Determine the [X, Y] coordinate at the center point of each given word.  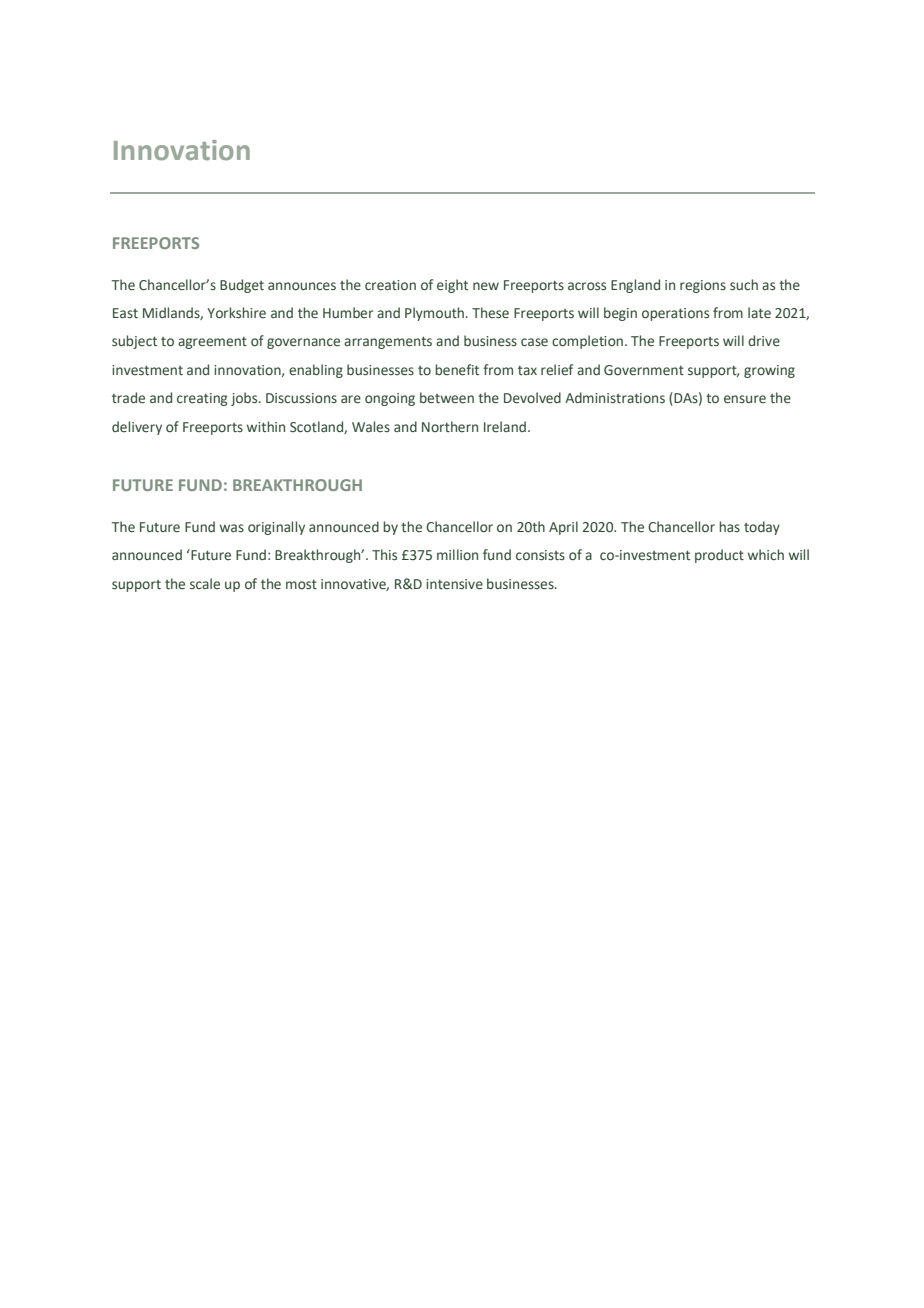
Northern [450, 426]
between [447, 398]
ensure [745, 399]
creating [202, 399]
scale [205, 584]
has [729, 526]
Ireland [505, 426]
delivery [137, 428]
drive [764, 341]
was [232, 528]
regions [703, 286]
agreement [212, 343]
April [563, 528]
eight [452, 286]
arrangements [388, 342]
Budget [242, 286]
